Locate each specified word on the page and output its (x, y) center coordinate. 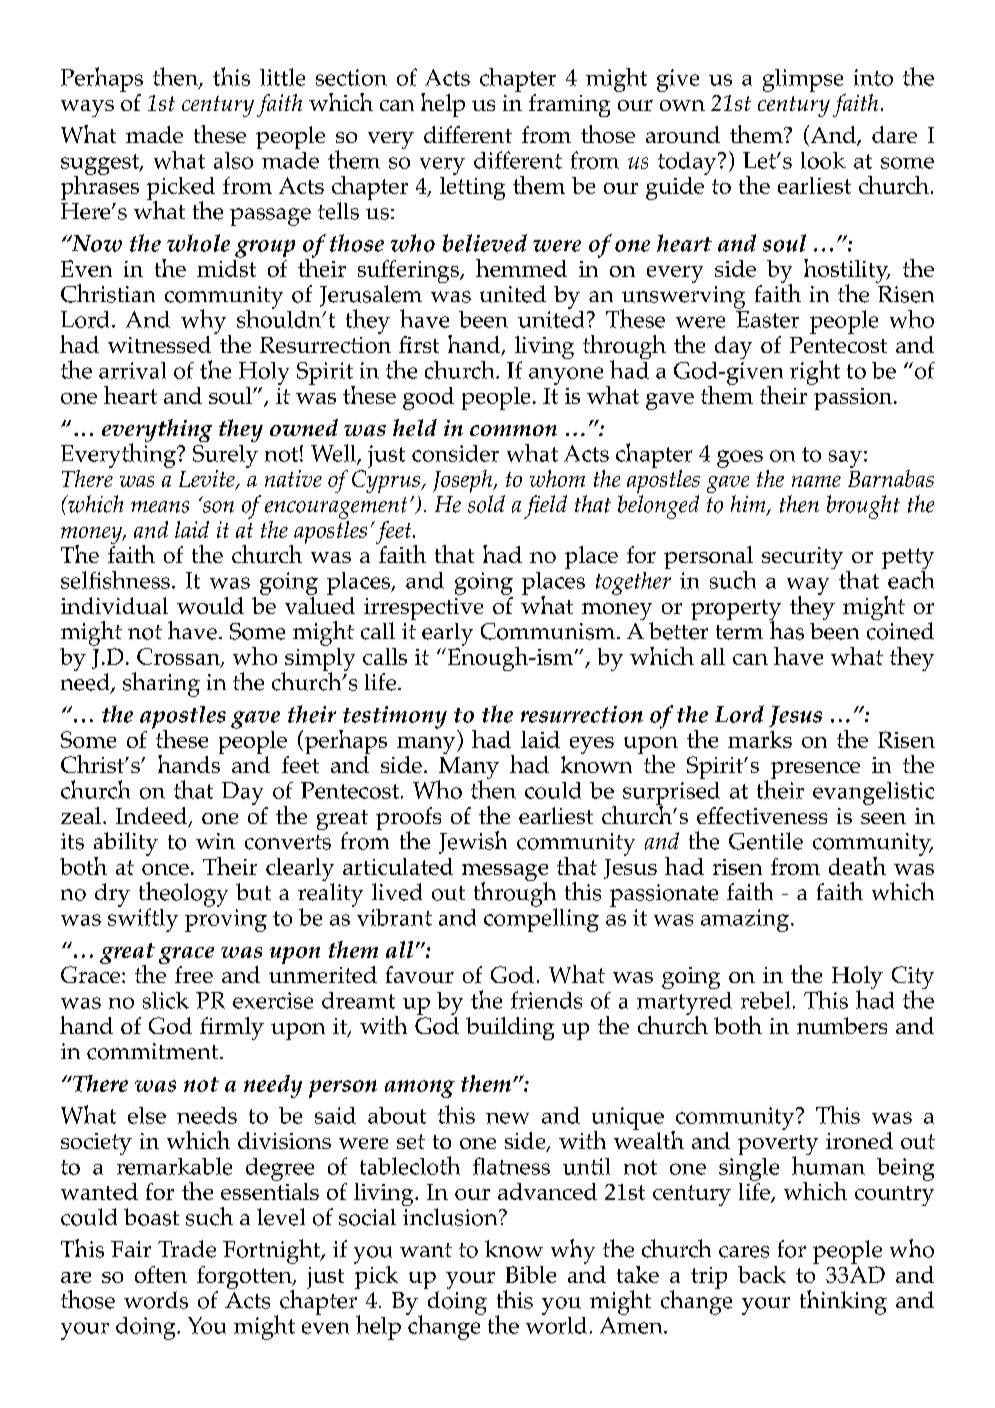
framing (569, 105)
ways (87, 108)
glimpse (803, 80)
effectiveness (762, 815)
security (802, 558)
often (161, 1274)
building (510, 1028)
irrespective (423, 610)
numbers (842, 1025)
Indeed (153, 817)
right (815, 372)
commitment (154, 1051)
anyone (566, 376)
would (210, 605)
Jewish (473, 842)
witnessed (159, 344)
